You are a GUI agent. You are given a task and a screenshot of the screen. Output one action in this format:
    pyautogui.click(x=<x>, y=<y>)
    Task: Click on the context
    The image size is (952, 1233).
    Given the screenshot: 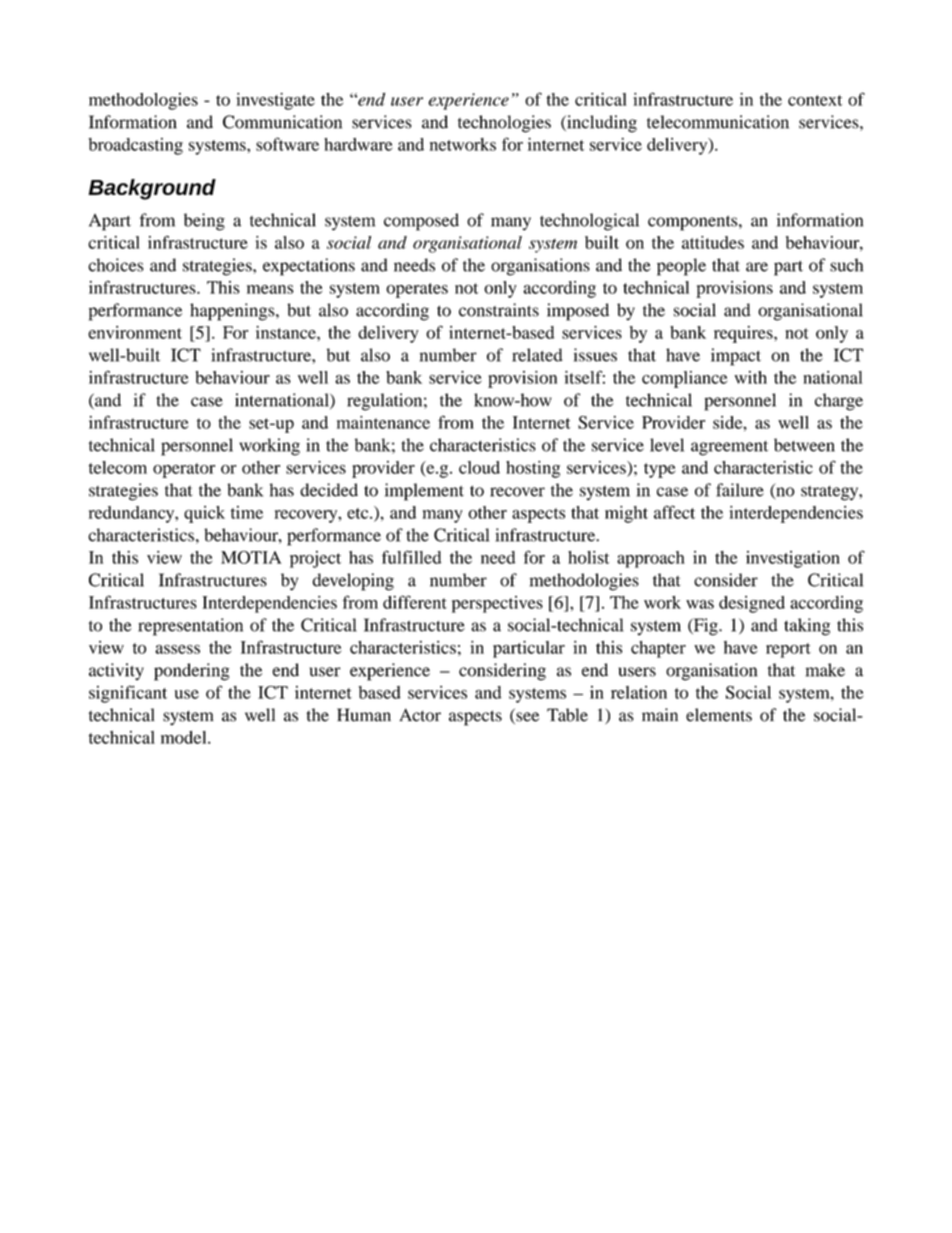 What is the action you would take?
    pyautogui.click(x=815, y=100)
